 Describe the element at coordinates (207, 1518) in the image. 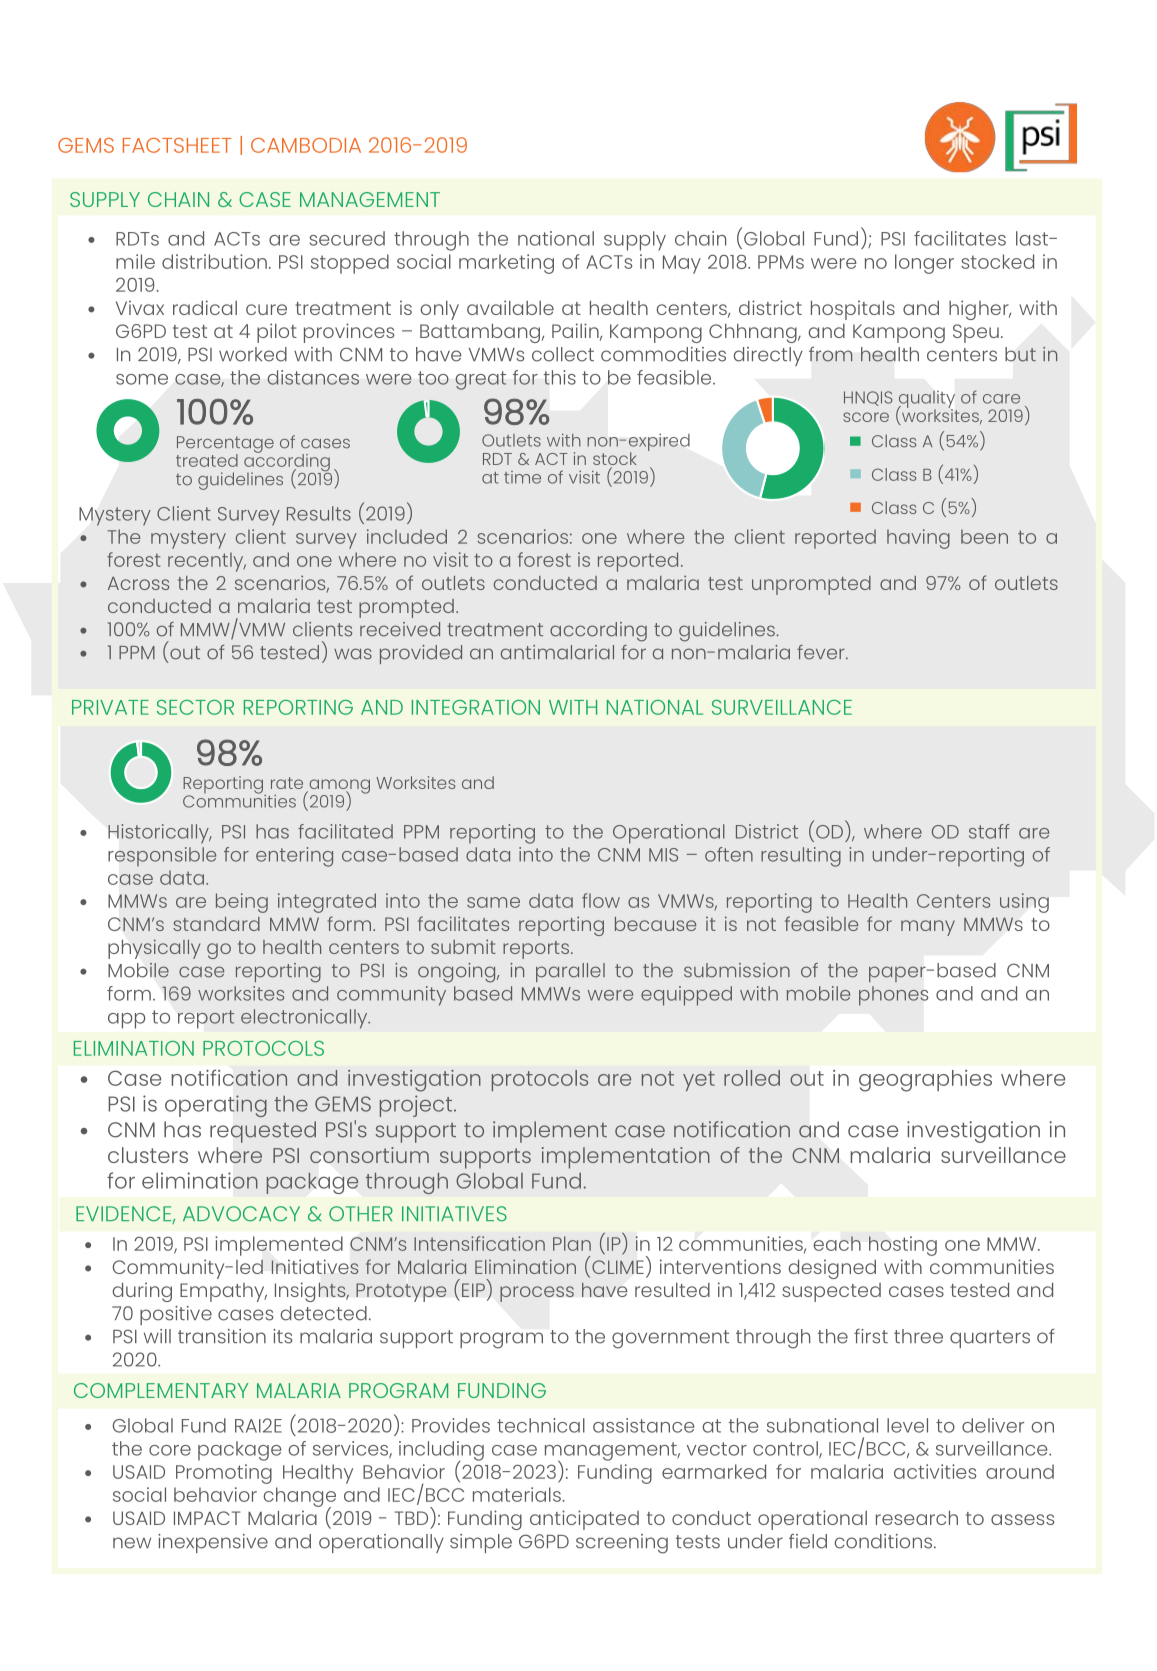

I see `IMPACT` at that location.
